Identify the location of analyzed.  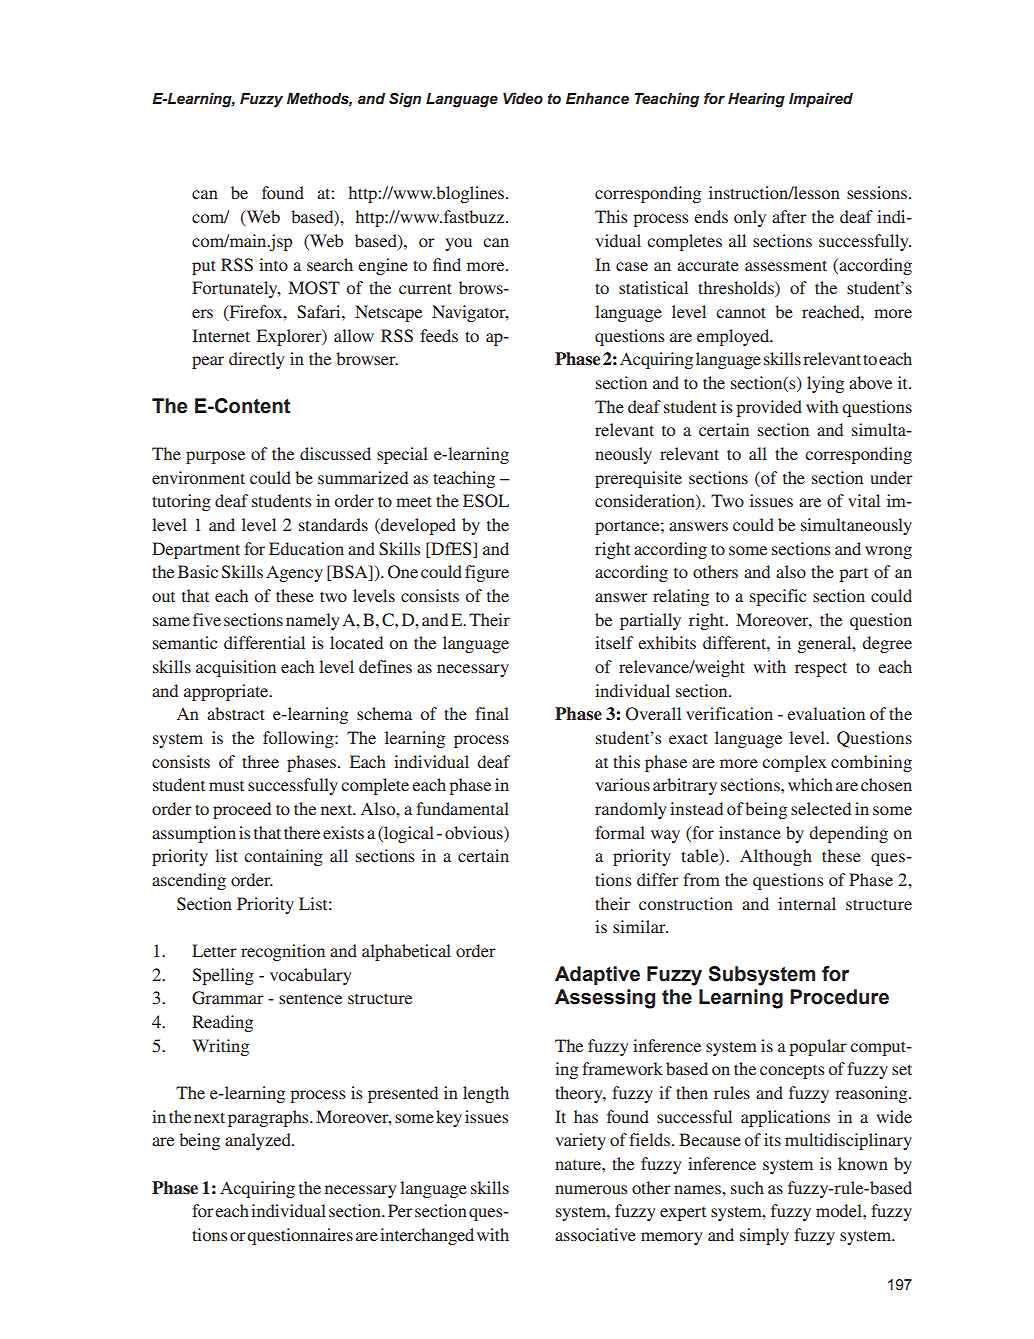
(259, 1141).
